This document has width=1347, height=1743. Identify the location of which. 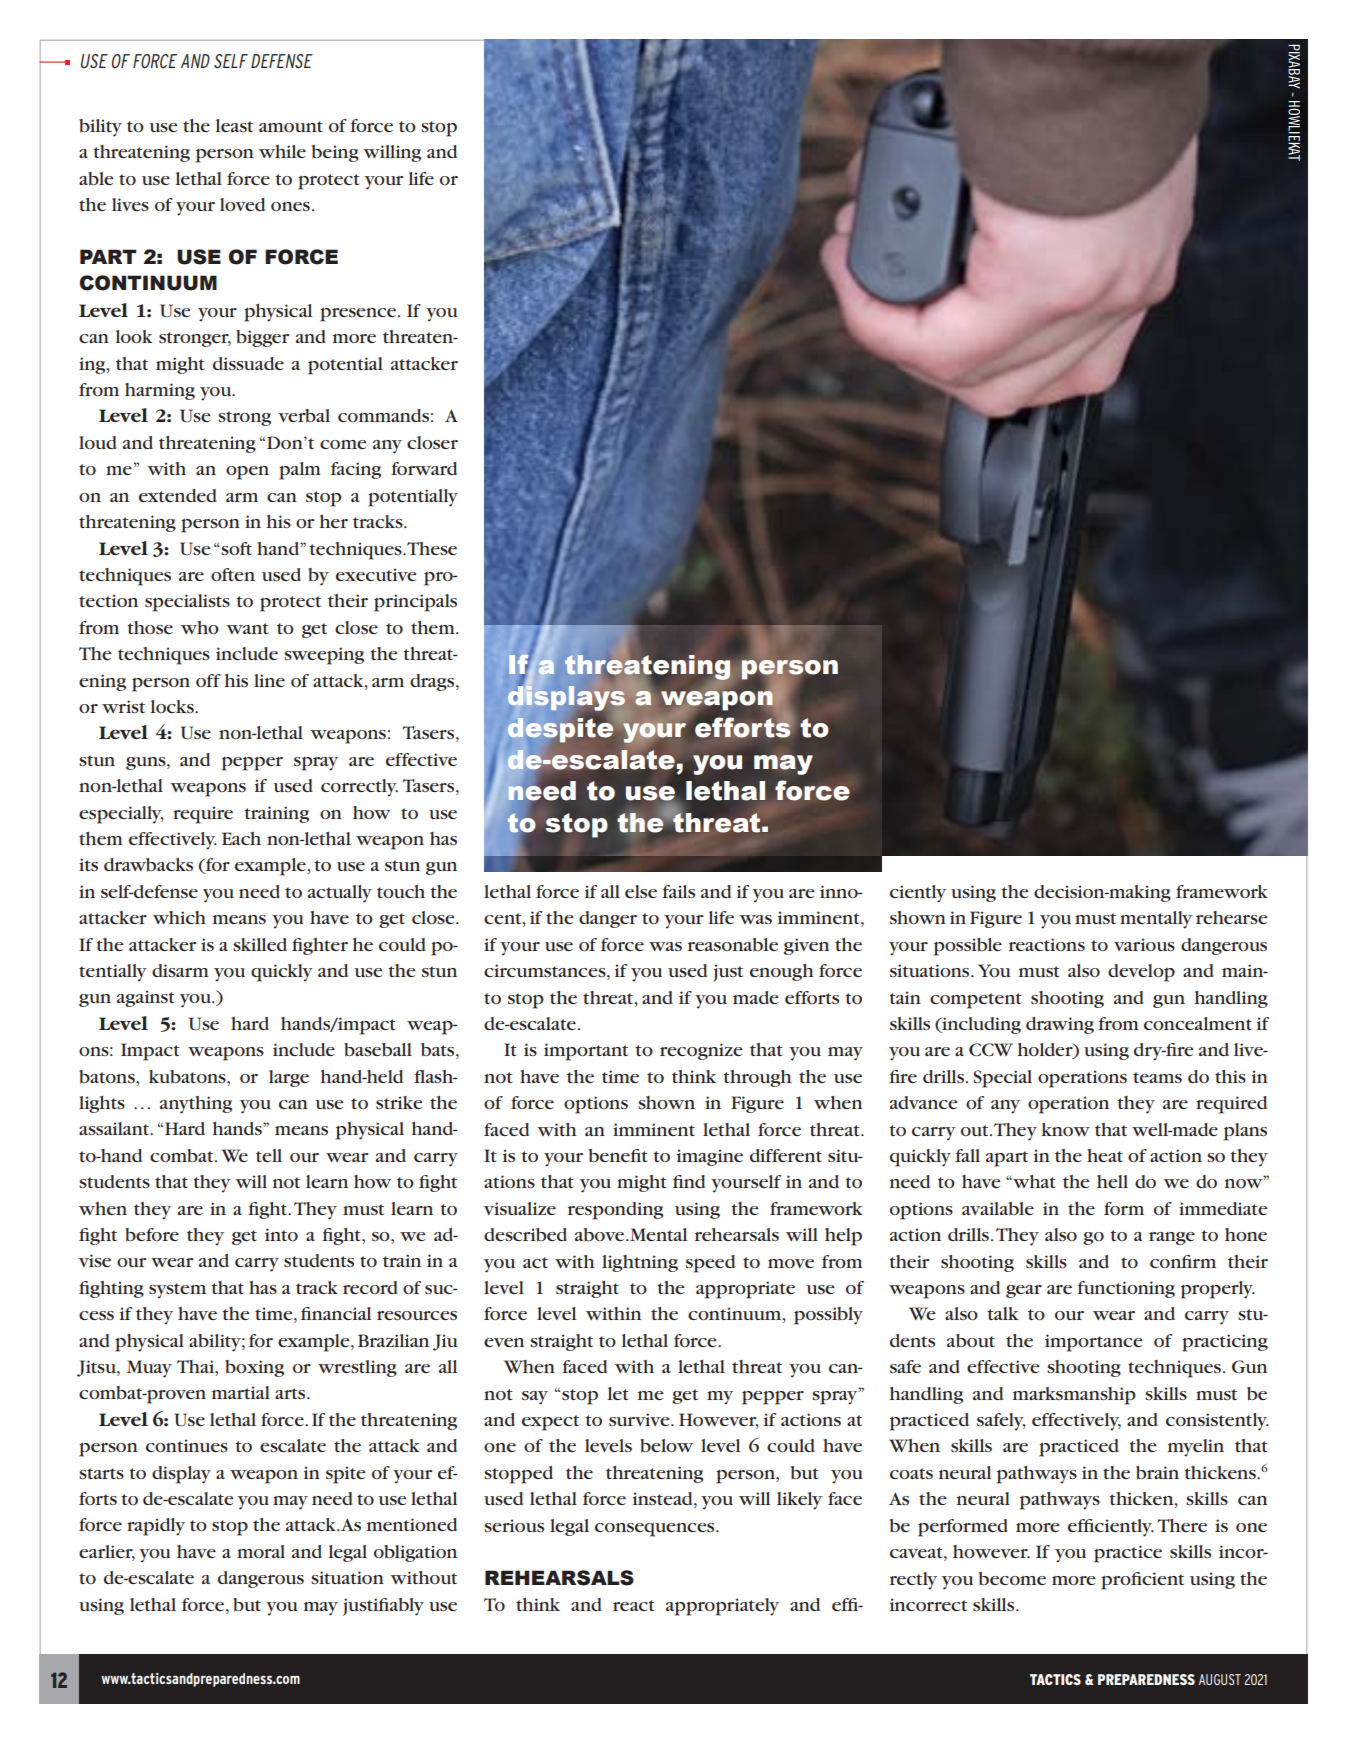
(179, 917).
